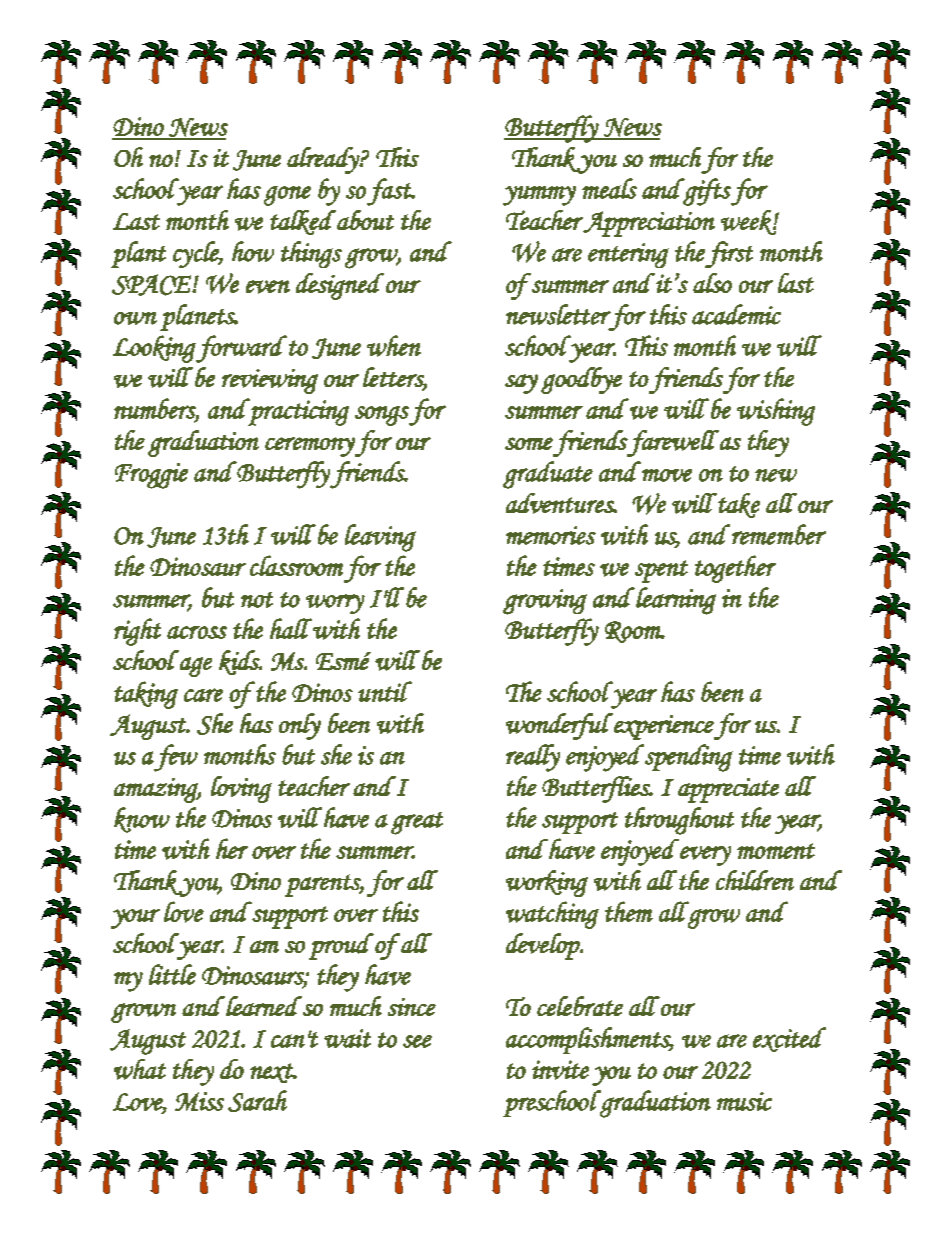  What do you see at coordinates (663, 726) in the screenshot?
I see `experience` at bounding box center [663, 726].
